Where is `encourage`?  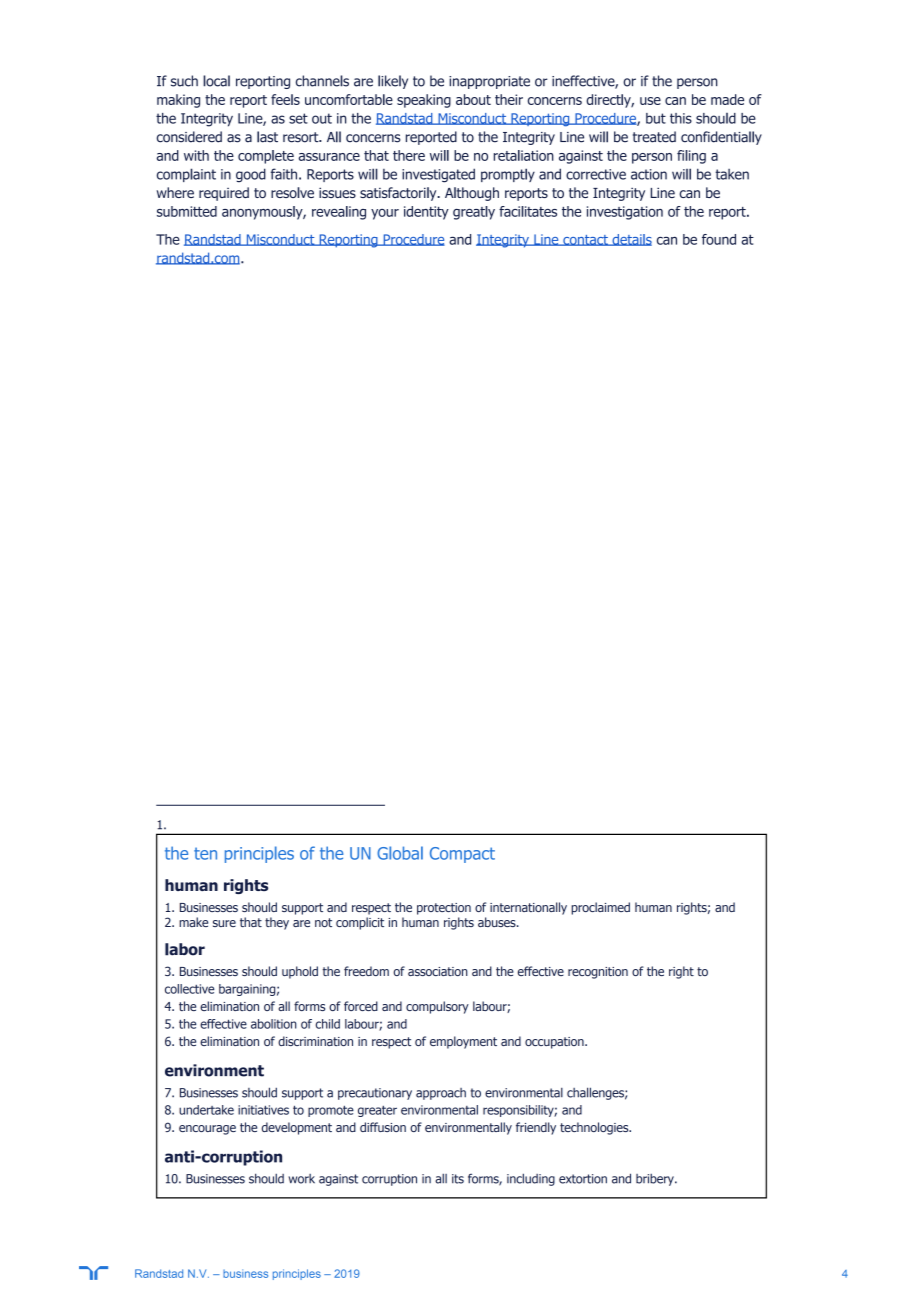
encourage is located at coordinates (207, 1130).
